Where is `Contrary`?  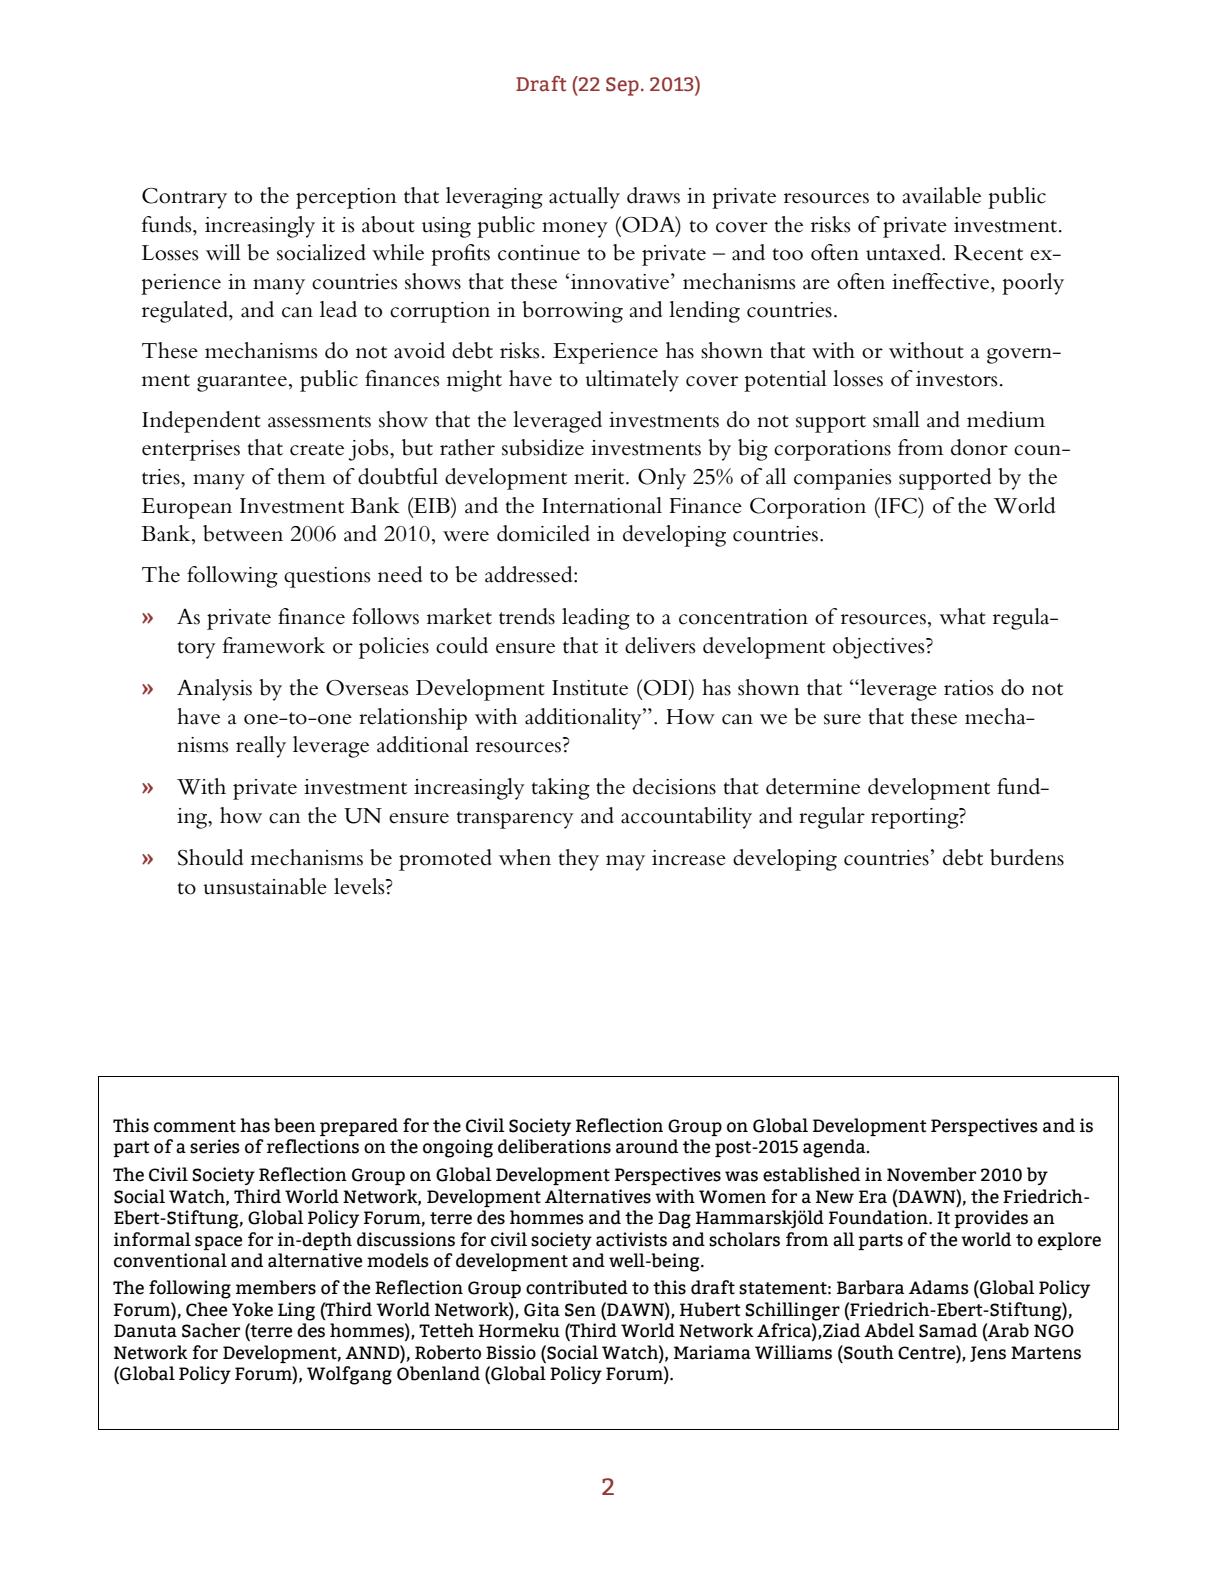 Contrary is located at coordinates (184, 198).
